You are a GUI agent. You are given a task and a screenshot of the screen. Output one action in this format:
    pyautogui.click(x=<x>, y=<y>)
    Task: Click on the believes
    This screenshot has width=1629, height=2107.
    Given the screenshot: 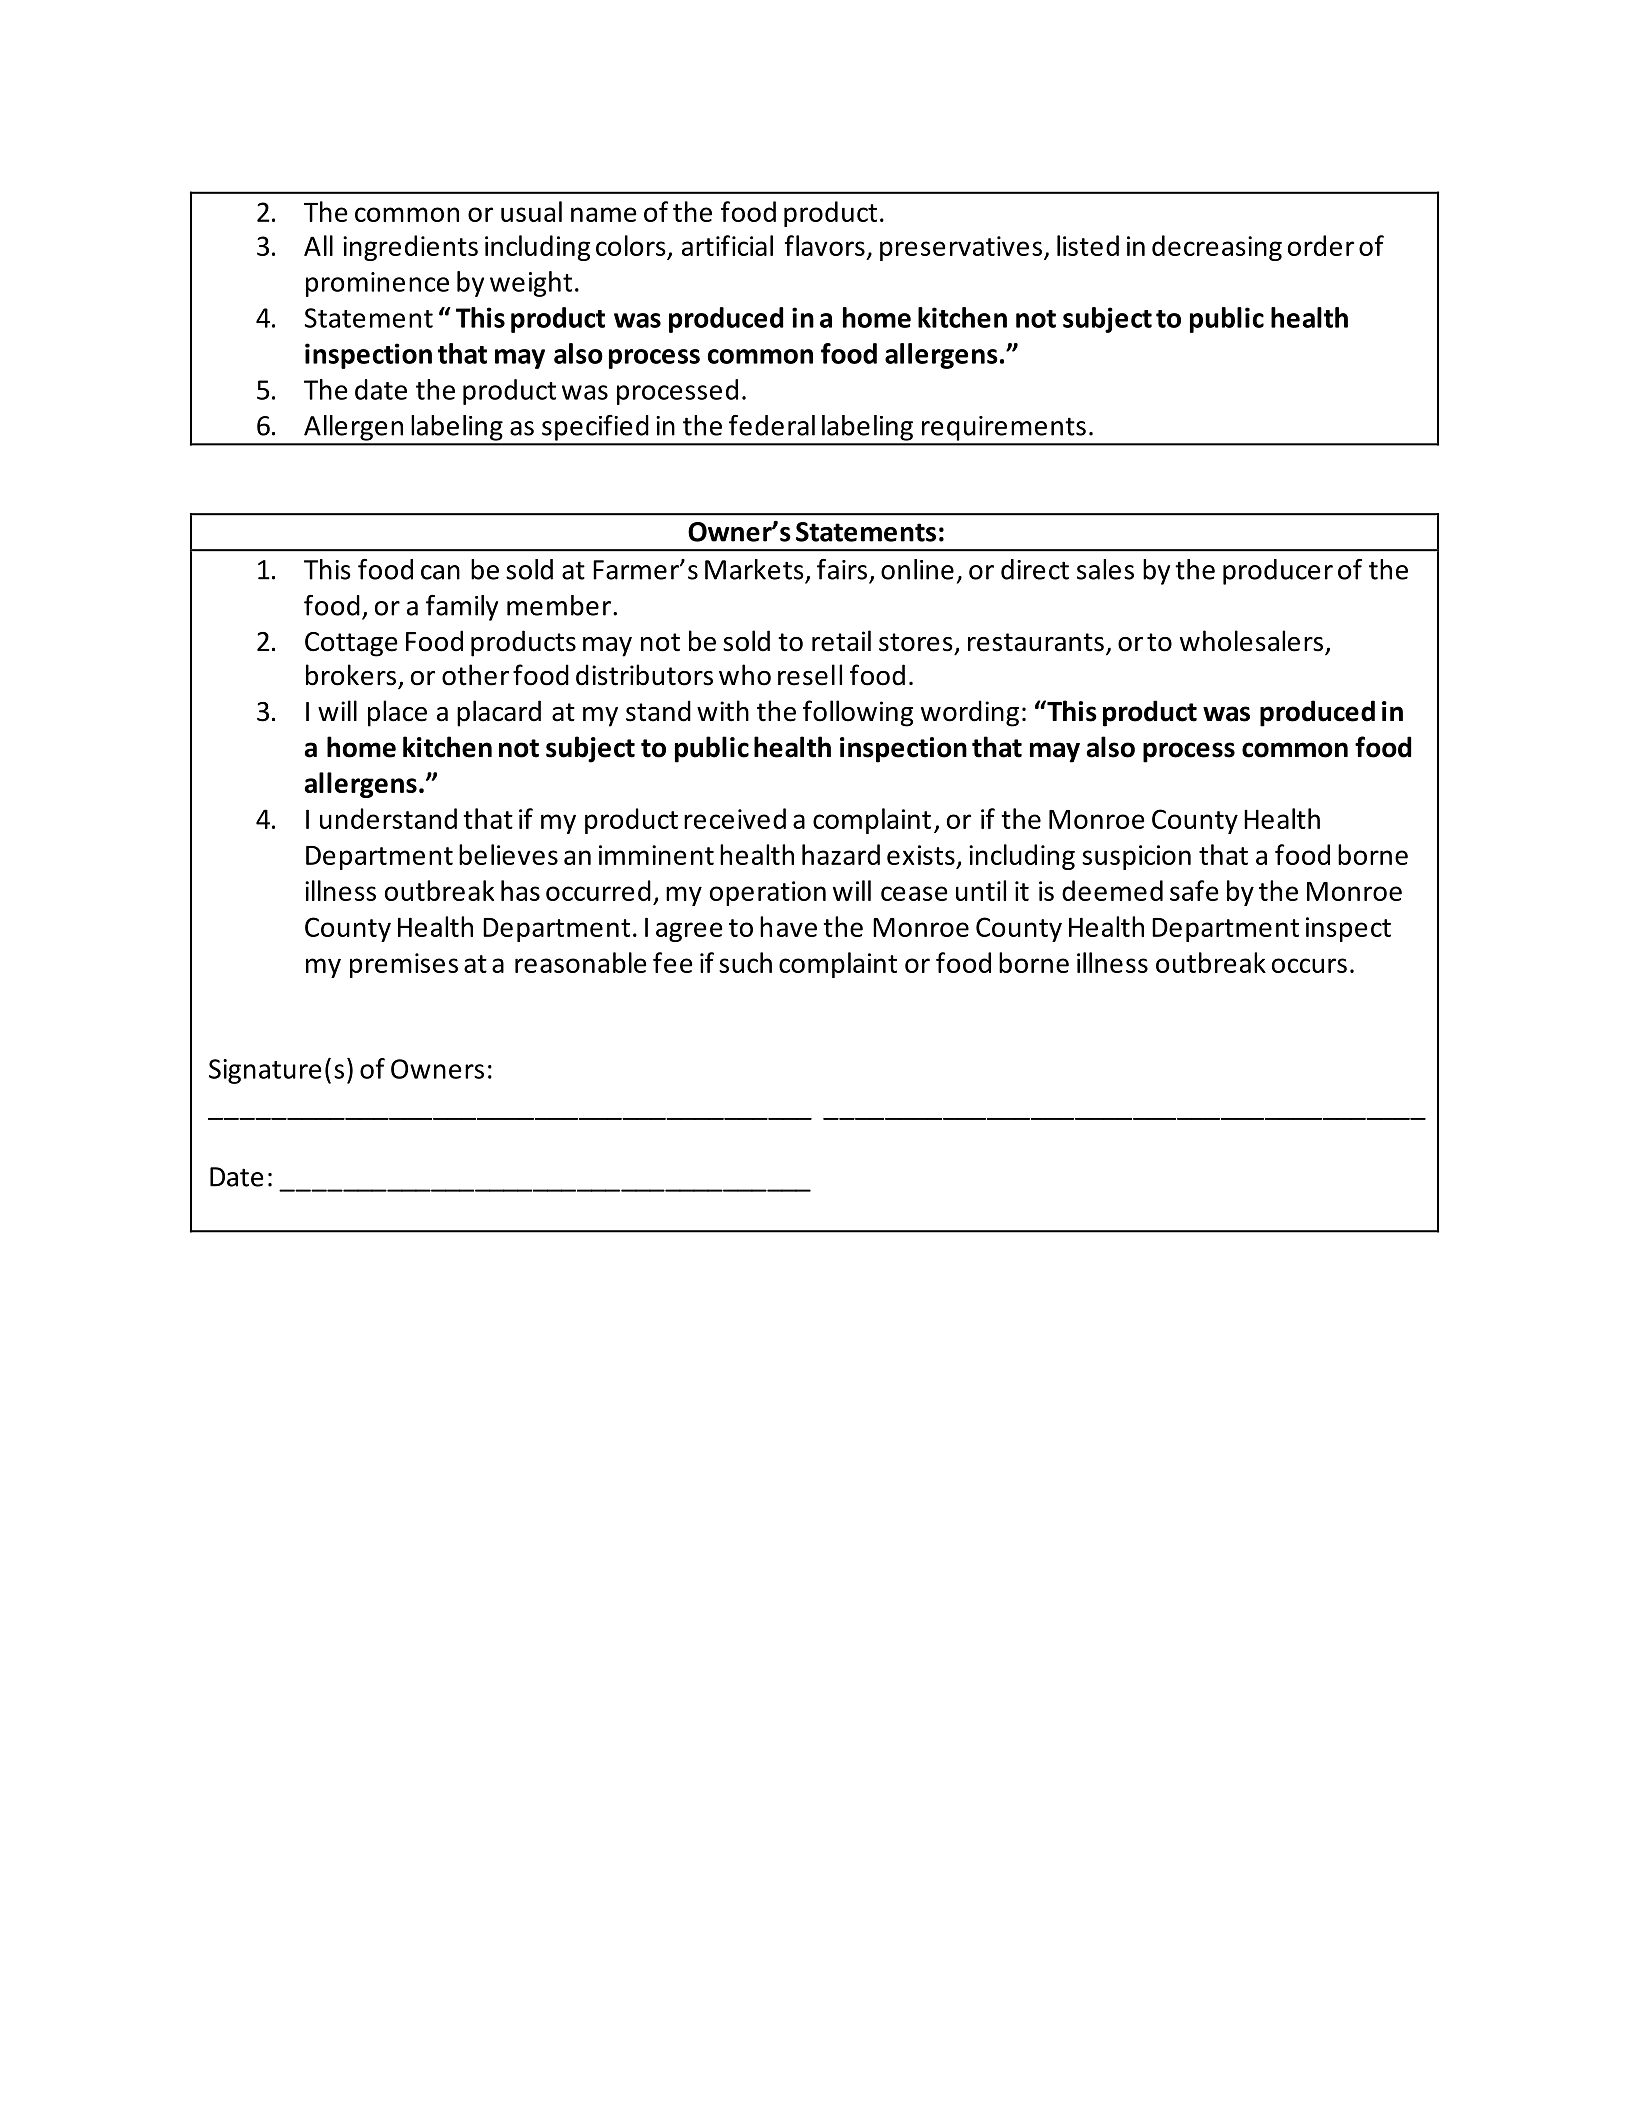 What is the action you would take?
    pyautogui.click(x=508, y=854)
